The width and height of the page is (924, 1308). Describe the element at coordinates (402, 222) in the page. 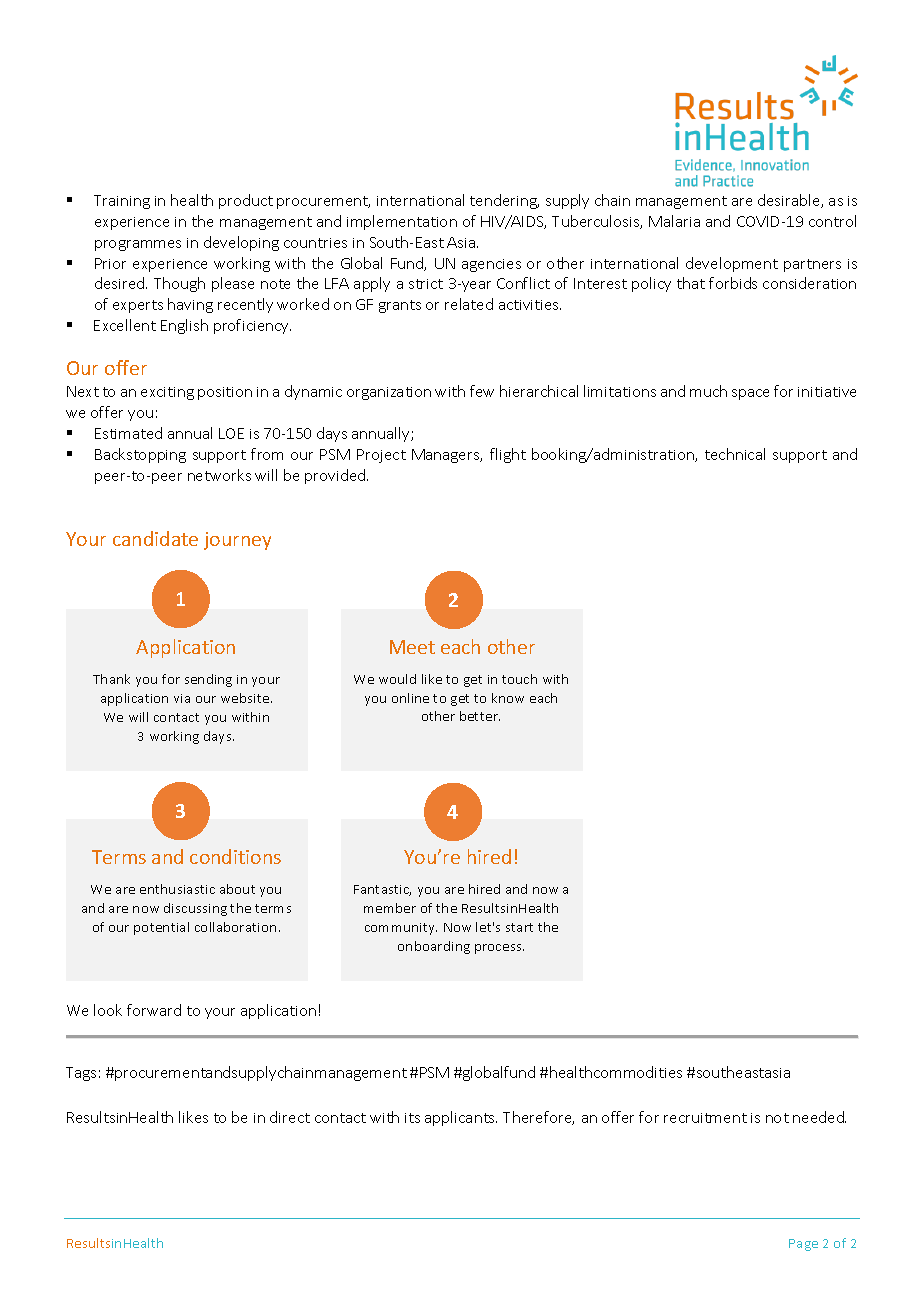

I see `implementation` at that location.
